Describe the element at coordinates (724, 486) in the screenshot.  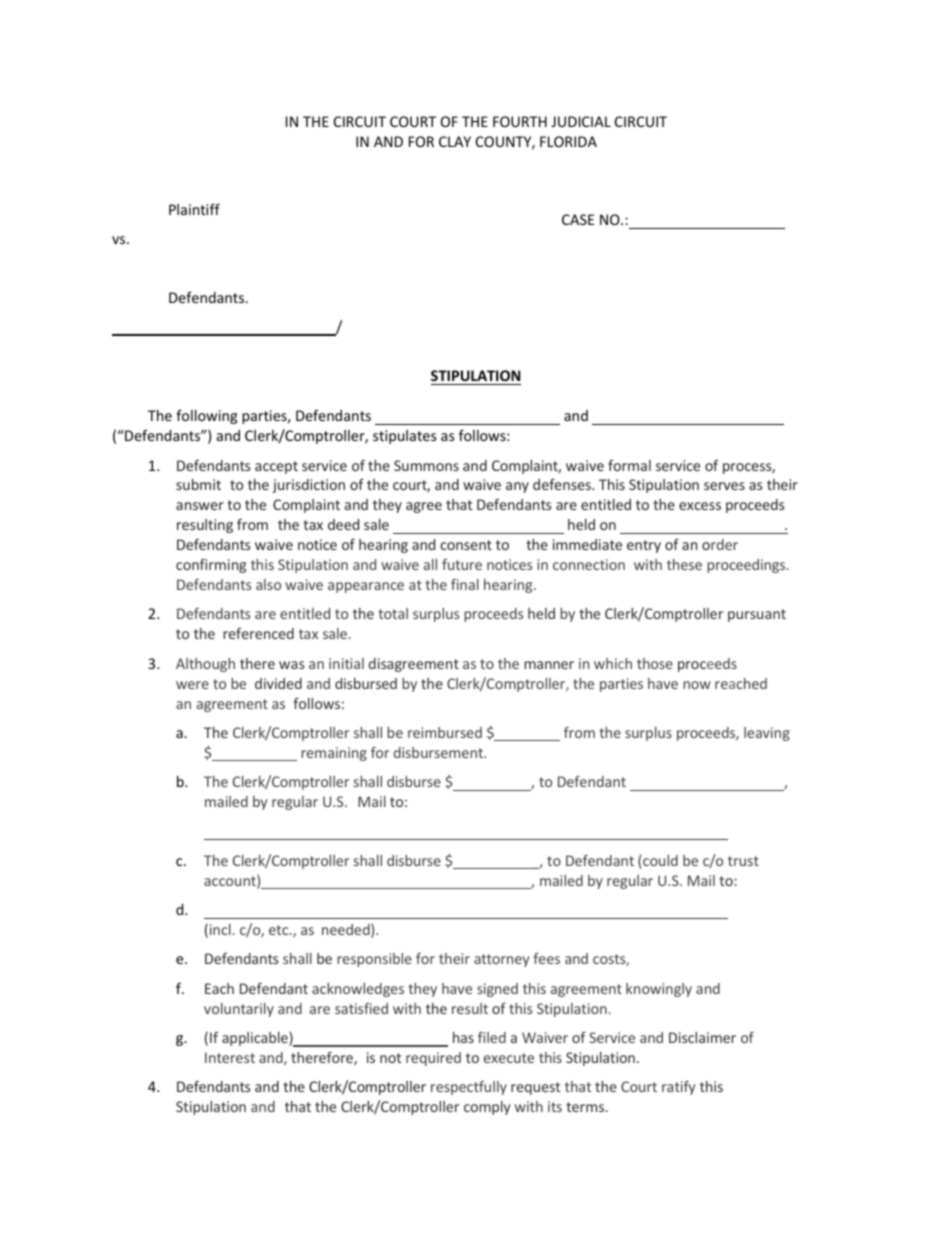
I see `serves` at that location.
